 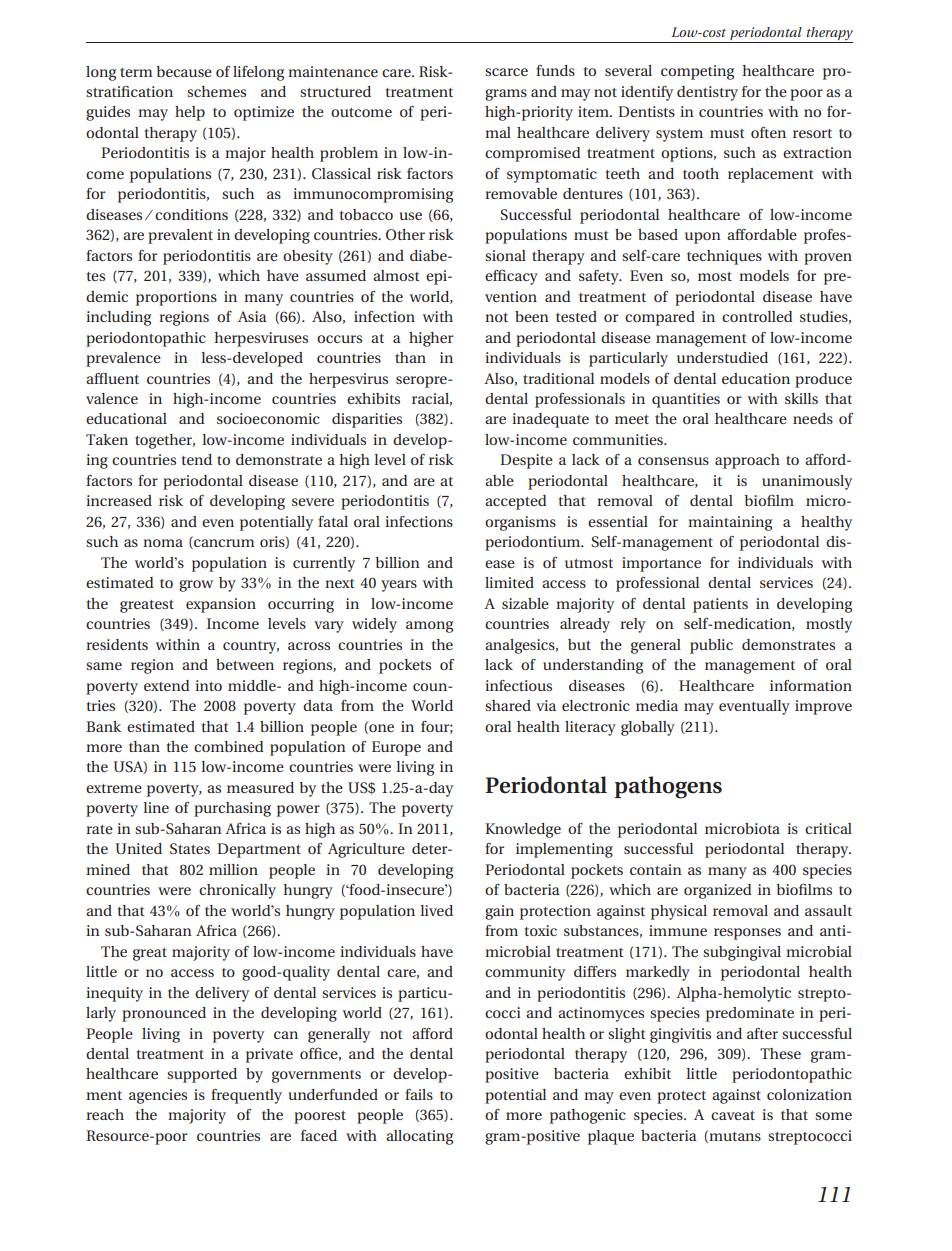 I want to click on supported, so click(x=202, y=1075).
